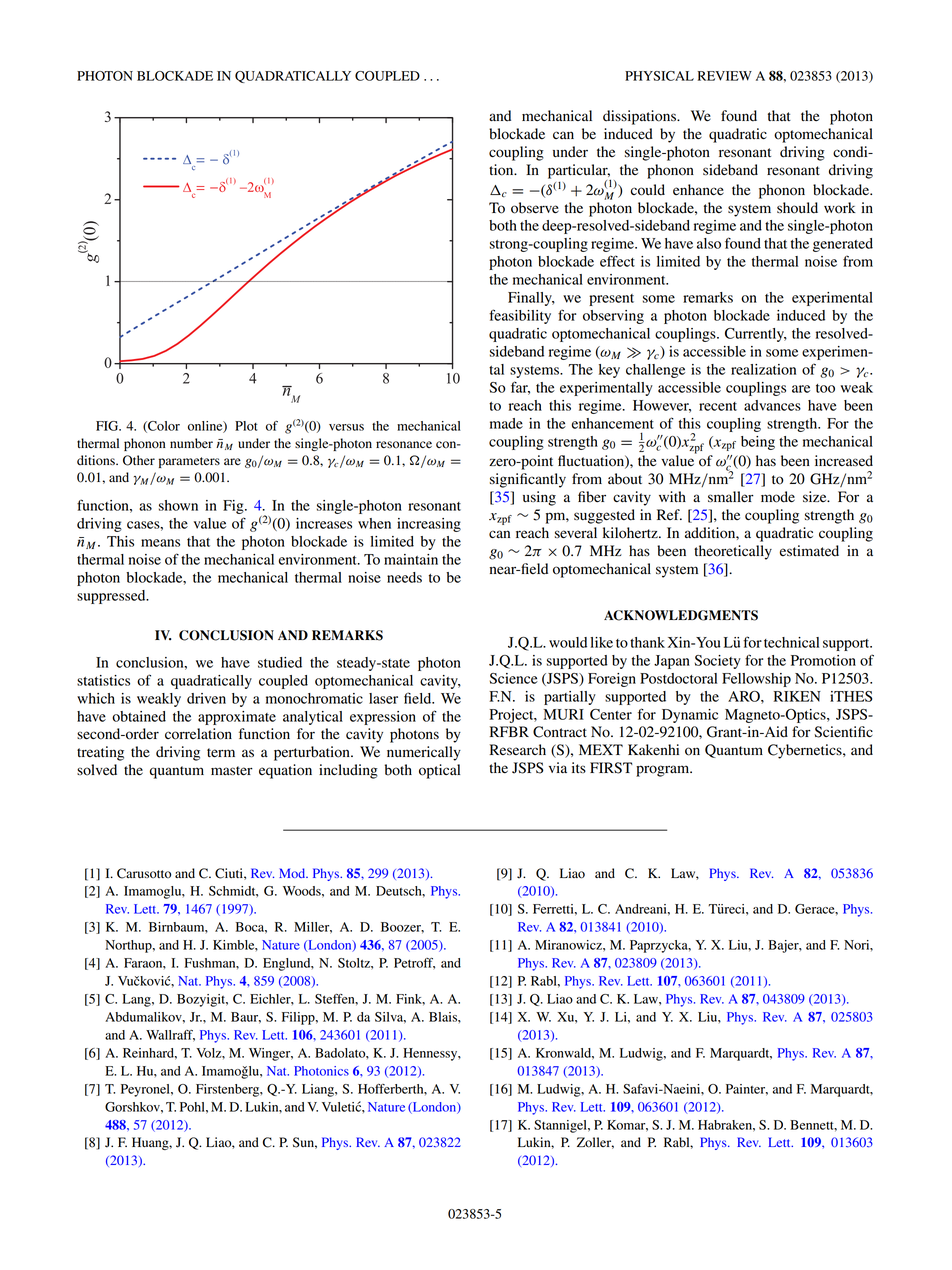 The height and width of the image is (1270, 952). What do you see at coordinates (725, 76) in the image?
I see `REVIEW` at bounding box center [725, 76].
